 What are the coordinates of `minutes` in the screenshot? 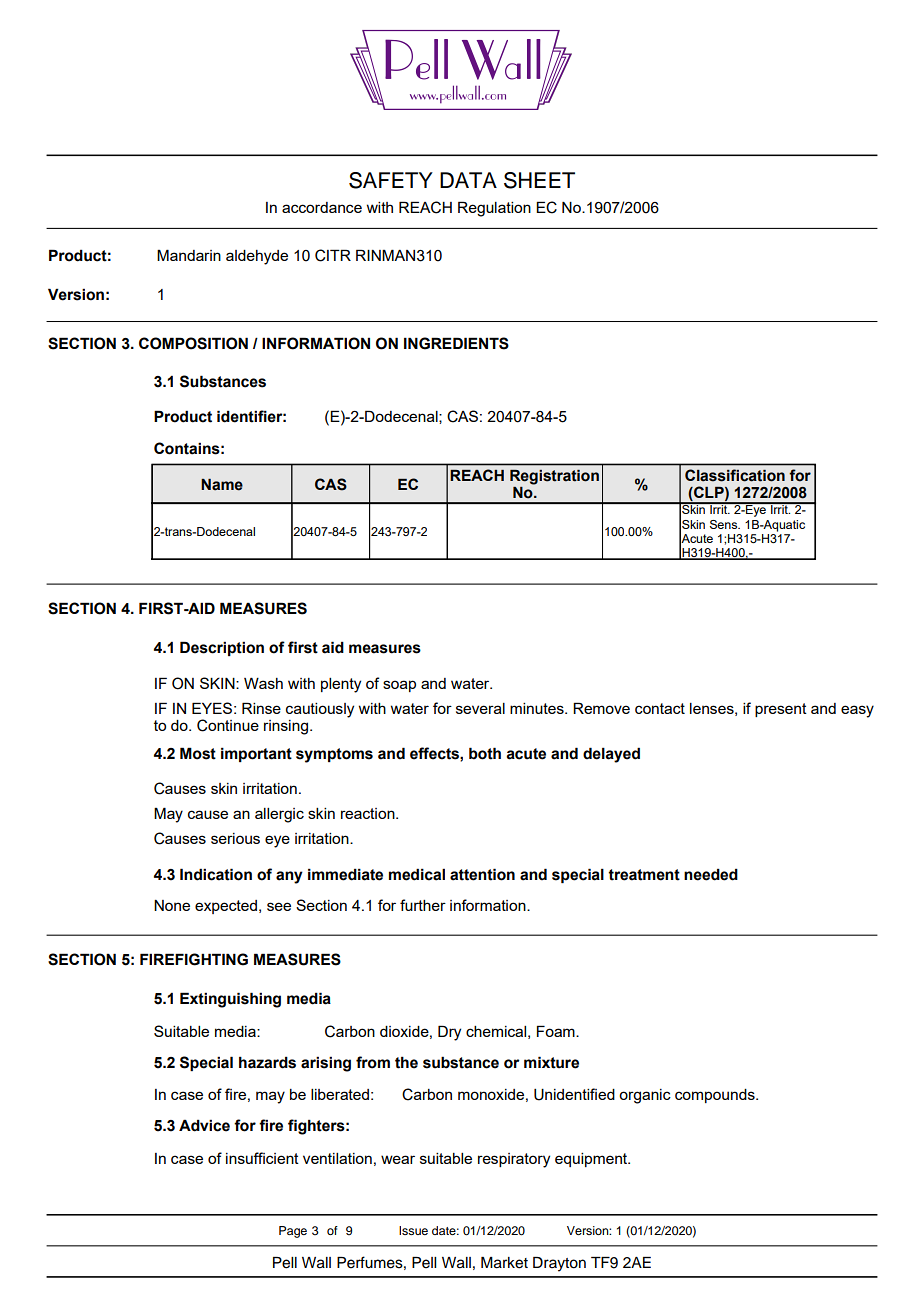 It's located at (538, 708).
